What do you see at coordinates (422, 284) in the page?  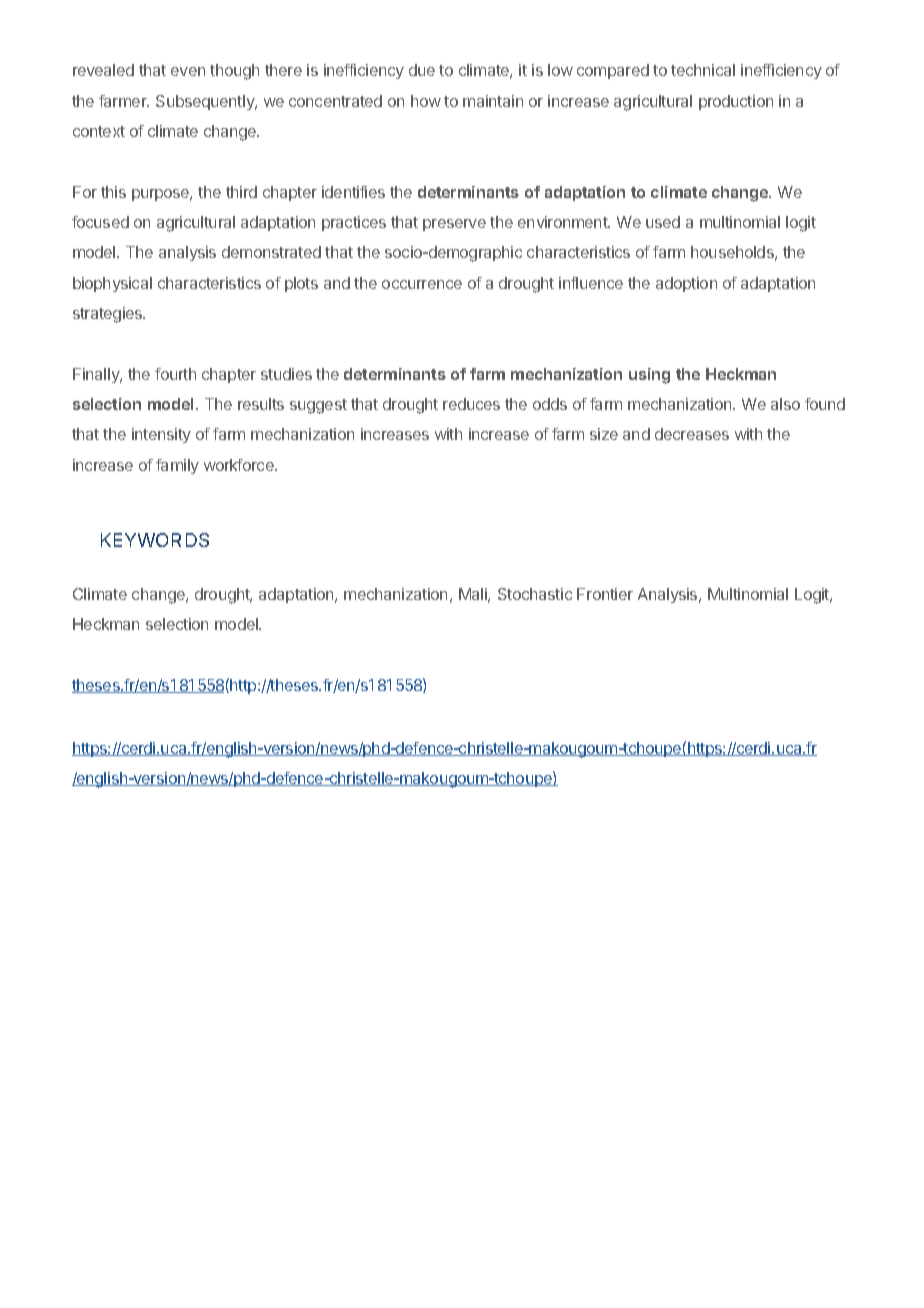 I see `occurrence` at bounding box center [422, 284].
